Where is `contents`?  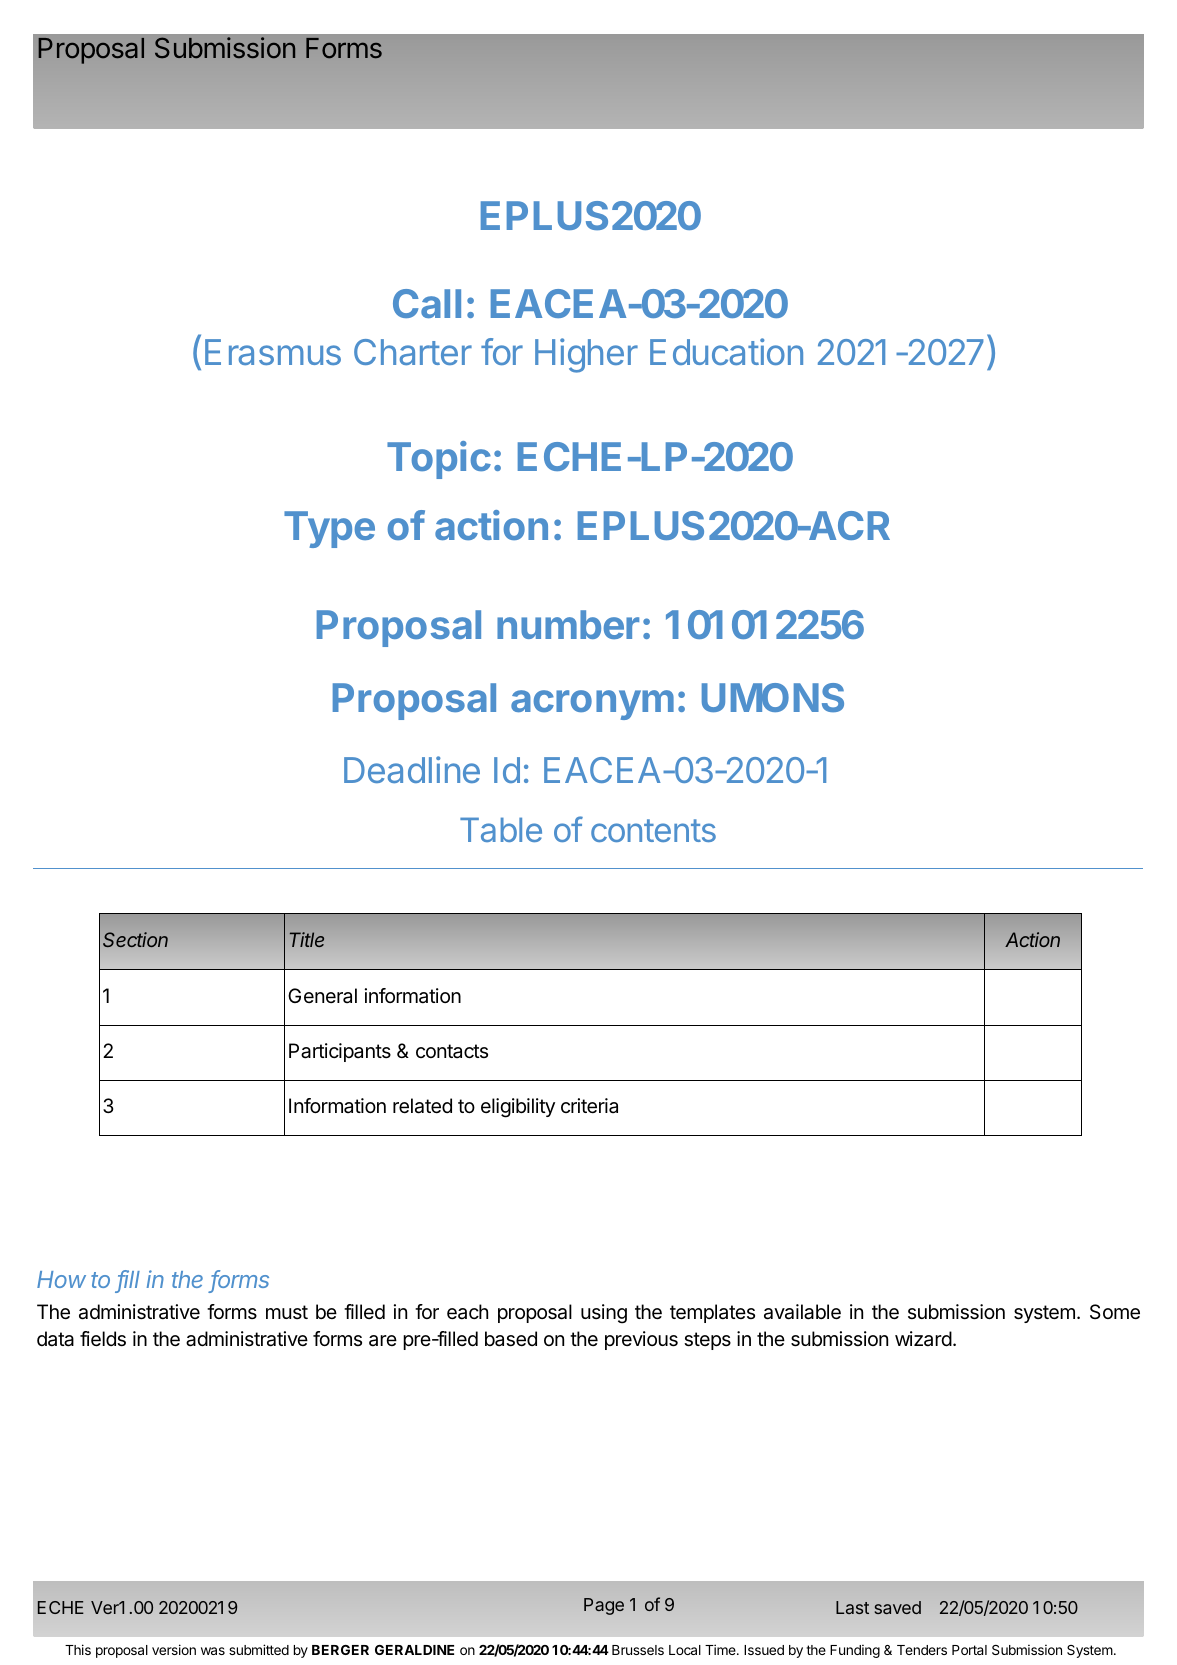 contents is located at coordinates (653, 830).
